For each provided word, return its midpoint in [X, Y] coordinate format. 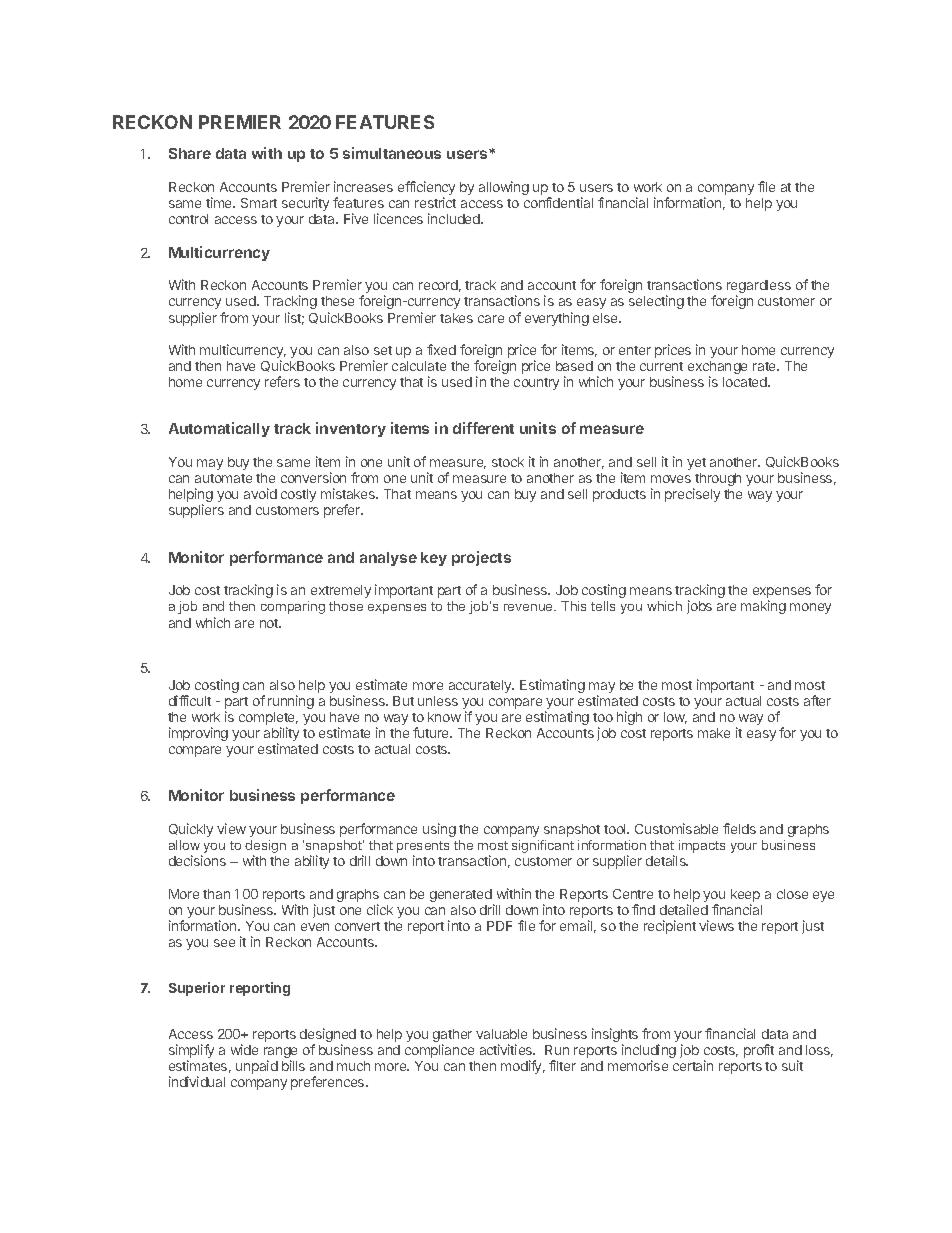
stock [508, 462]
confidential [558, 202]
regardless [759, 288]
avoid [260, 493]
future [432, 732]
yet [696, 464]
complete [268, 720]
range [280, 1054]
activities [507, 1049]
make [714, 733]
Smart [259, 203]
